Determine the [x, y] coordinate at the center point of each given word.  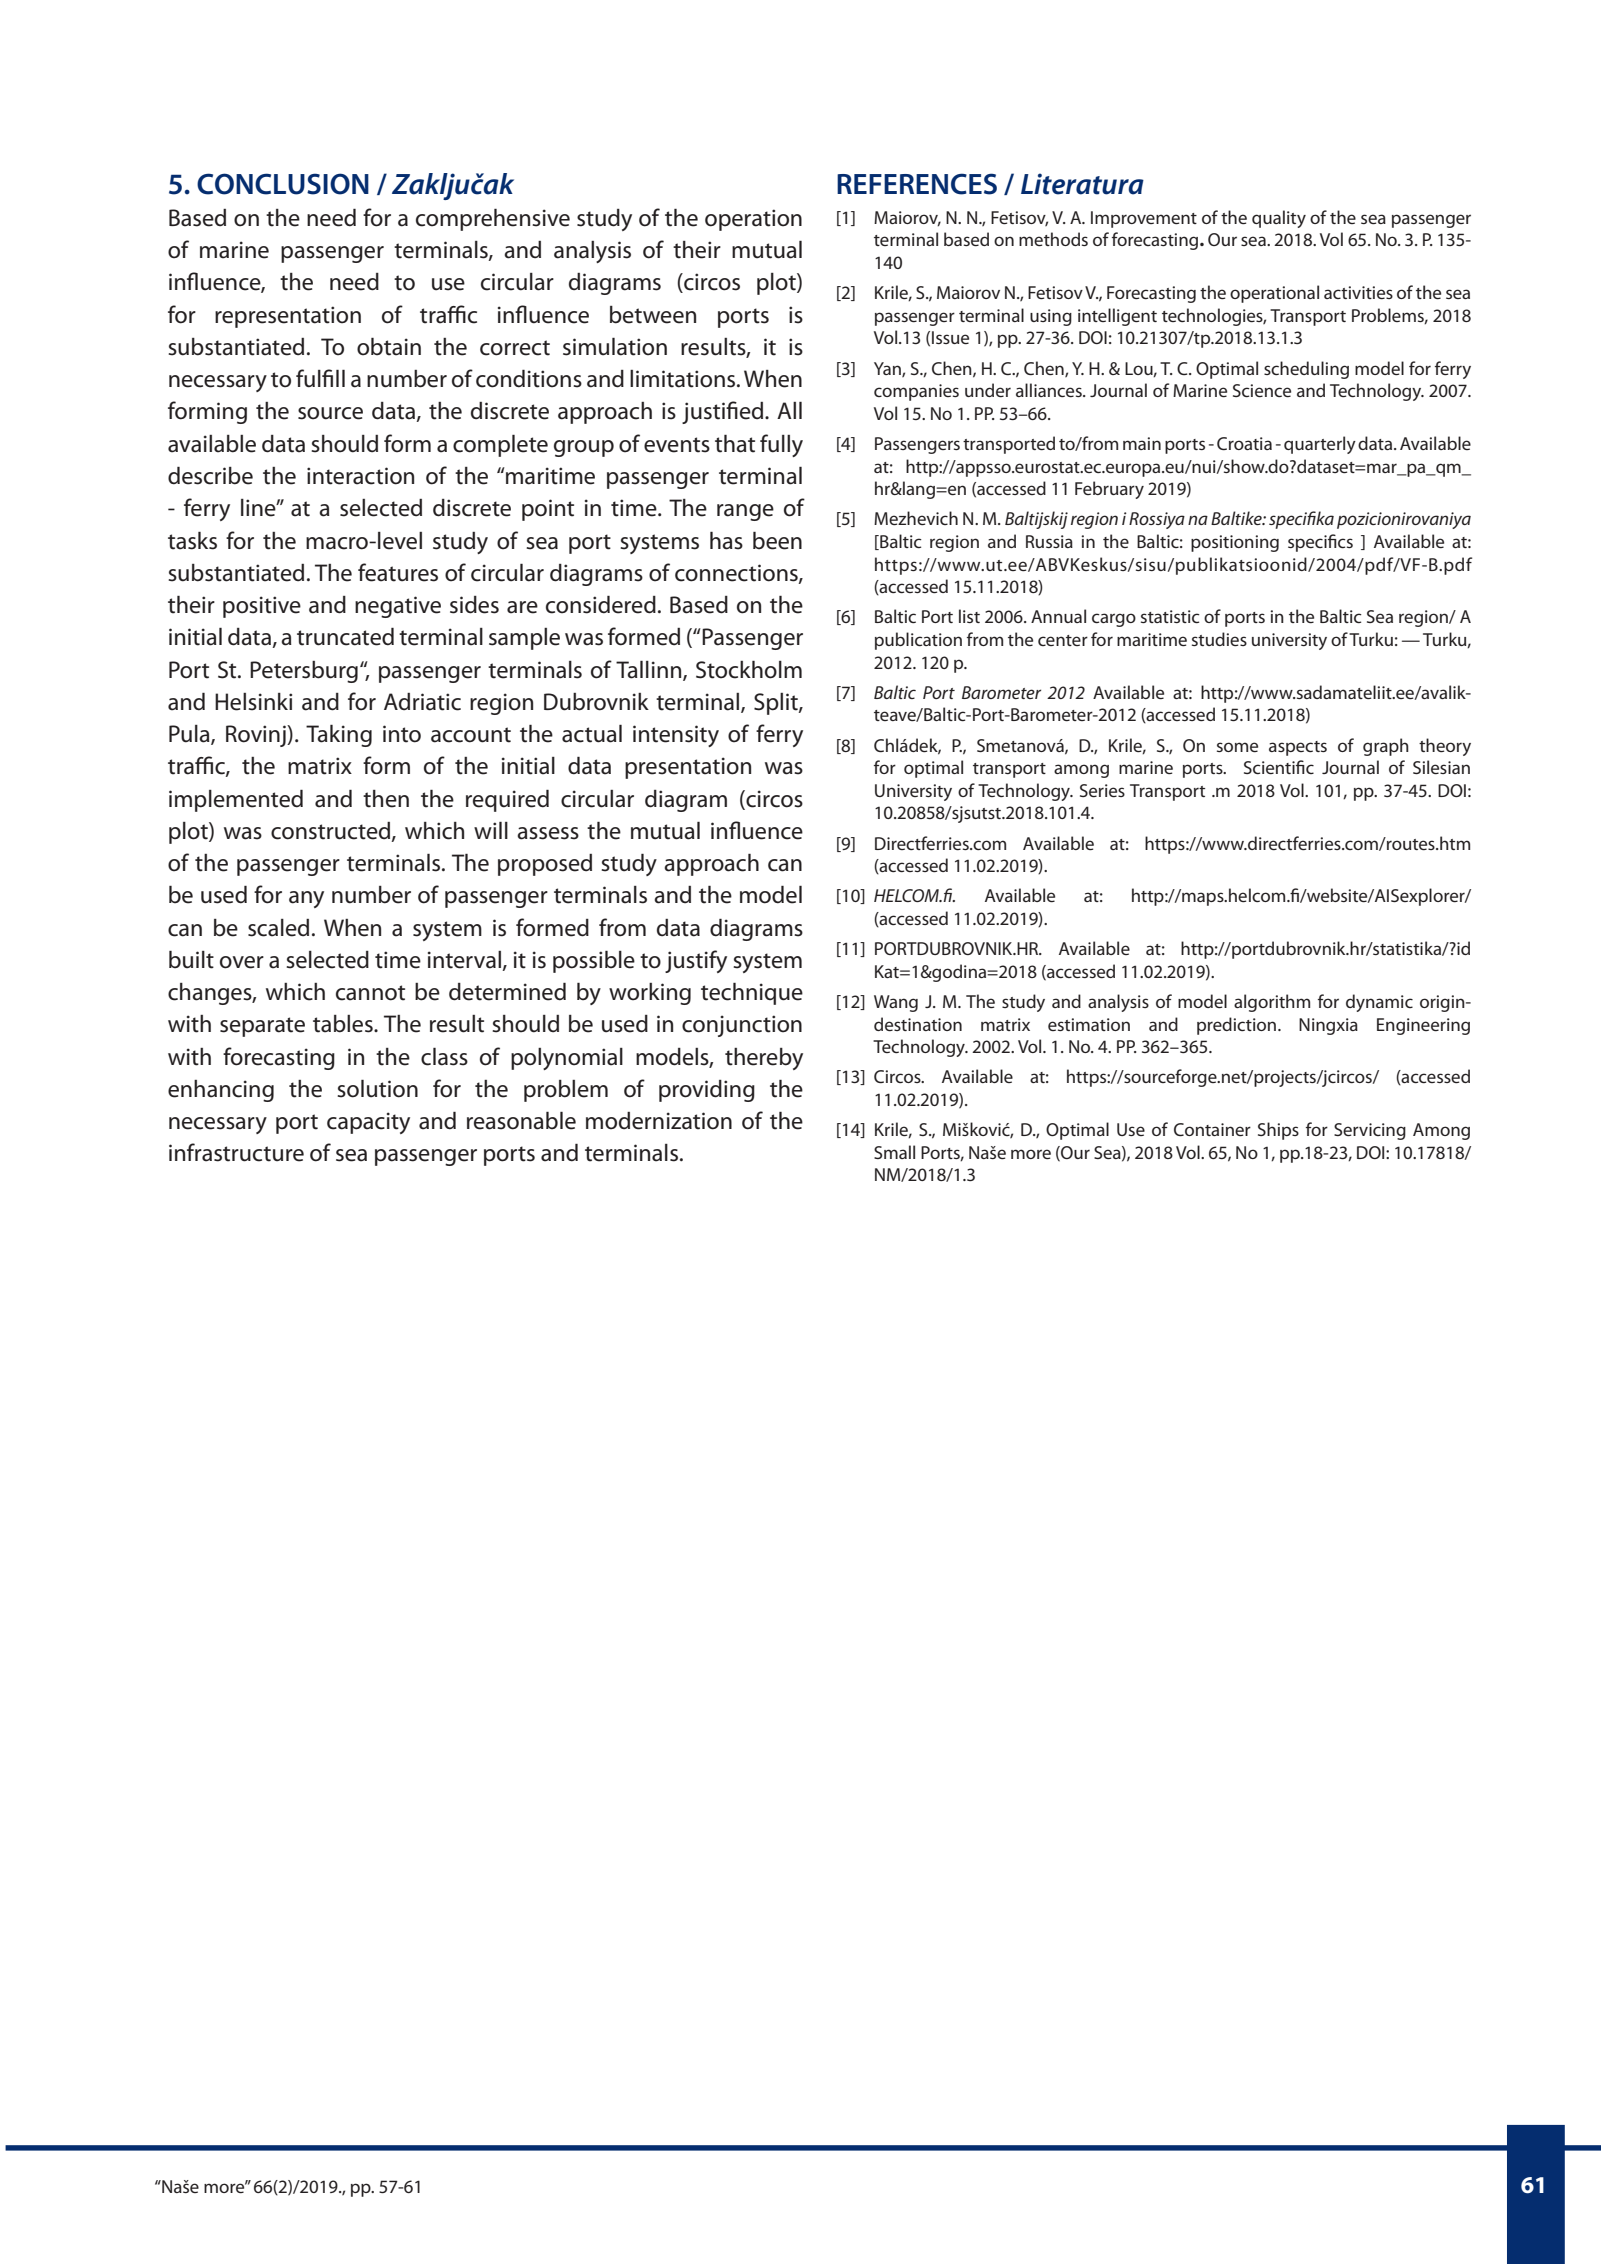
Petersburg [304, 672]
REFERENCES [917, 184]
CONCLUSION [283, 184]
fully [781, 445]
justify [696, 961]
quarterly [1320, 445]
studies [1219, 639]
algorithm [1272, 1003]
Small [894, 1152]
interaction [360, 476]
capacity [368, 1123]
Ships [1278, 1131]
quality [1279, 219]
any [306, 899]
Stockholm [749, 670]
